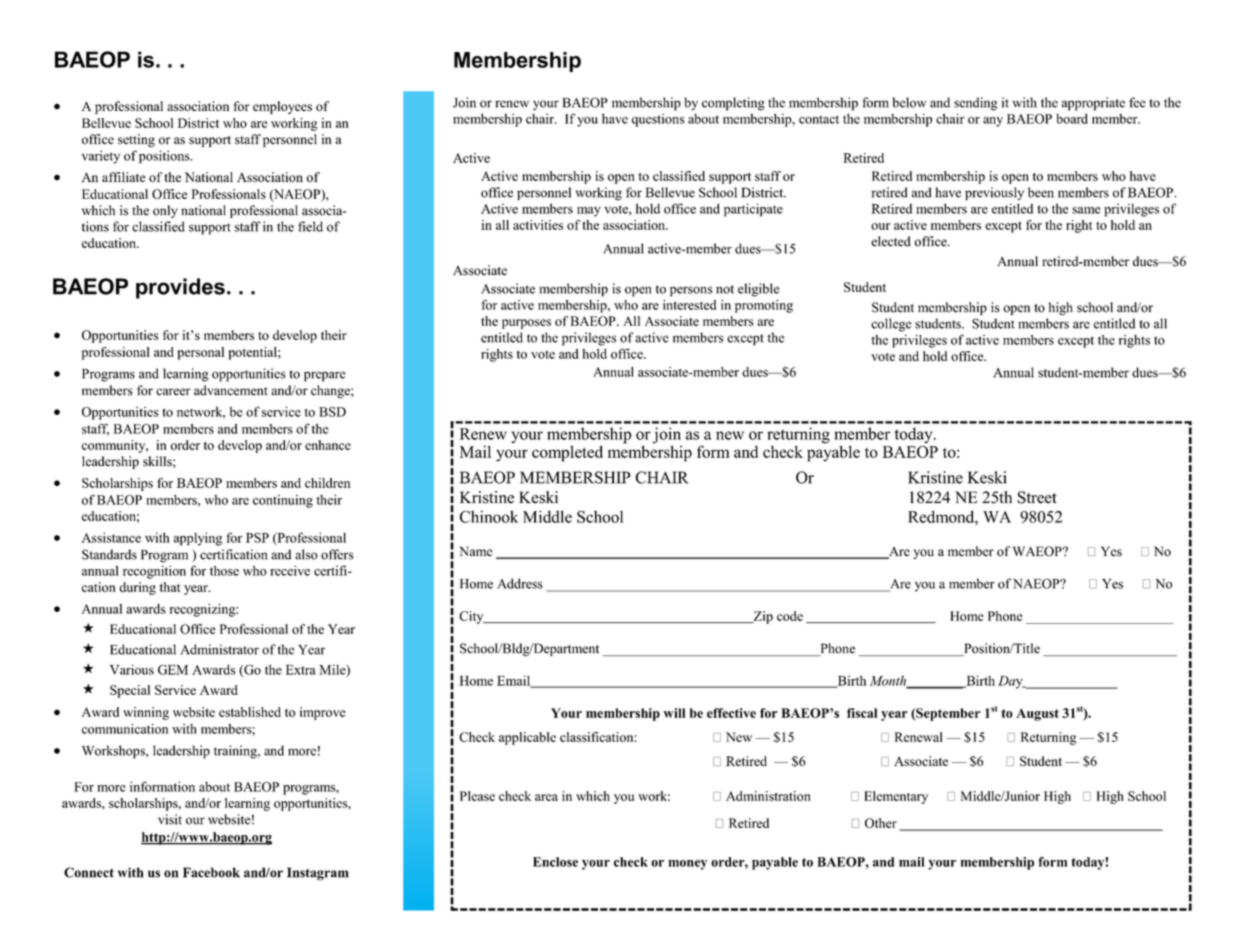 The width and height of the screenshot is (1233, 952). What do you see at coordinates (282, 107) in the screenshot?
I see `employees` at bounding box center [282, 107].
